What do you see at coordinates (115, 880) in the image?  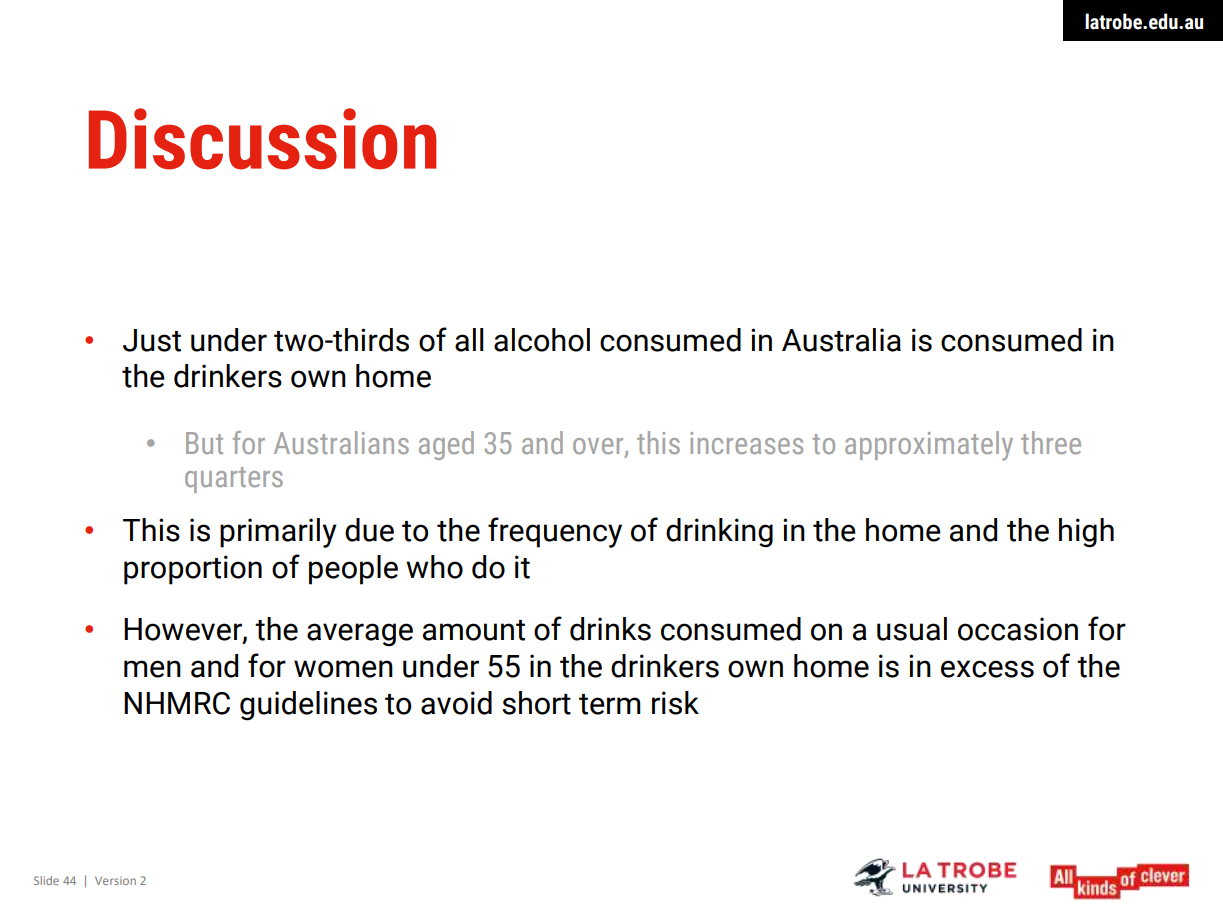 I see `Version` at bounding box center [115, 880].
